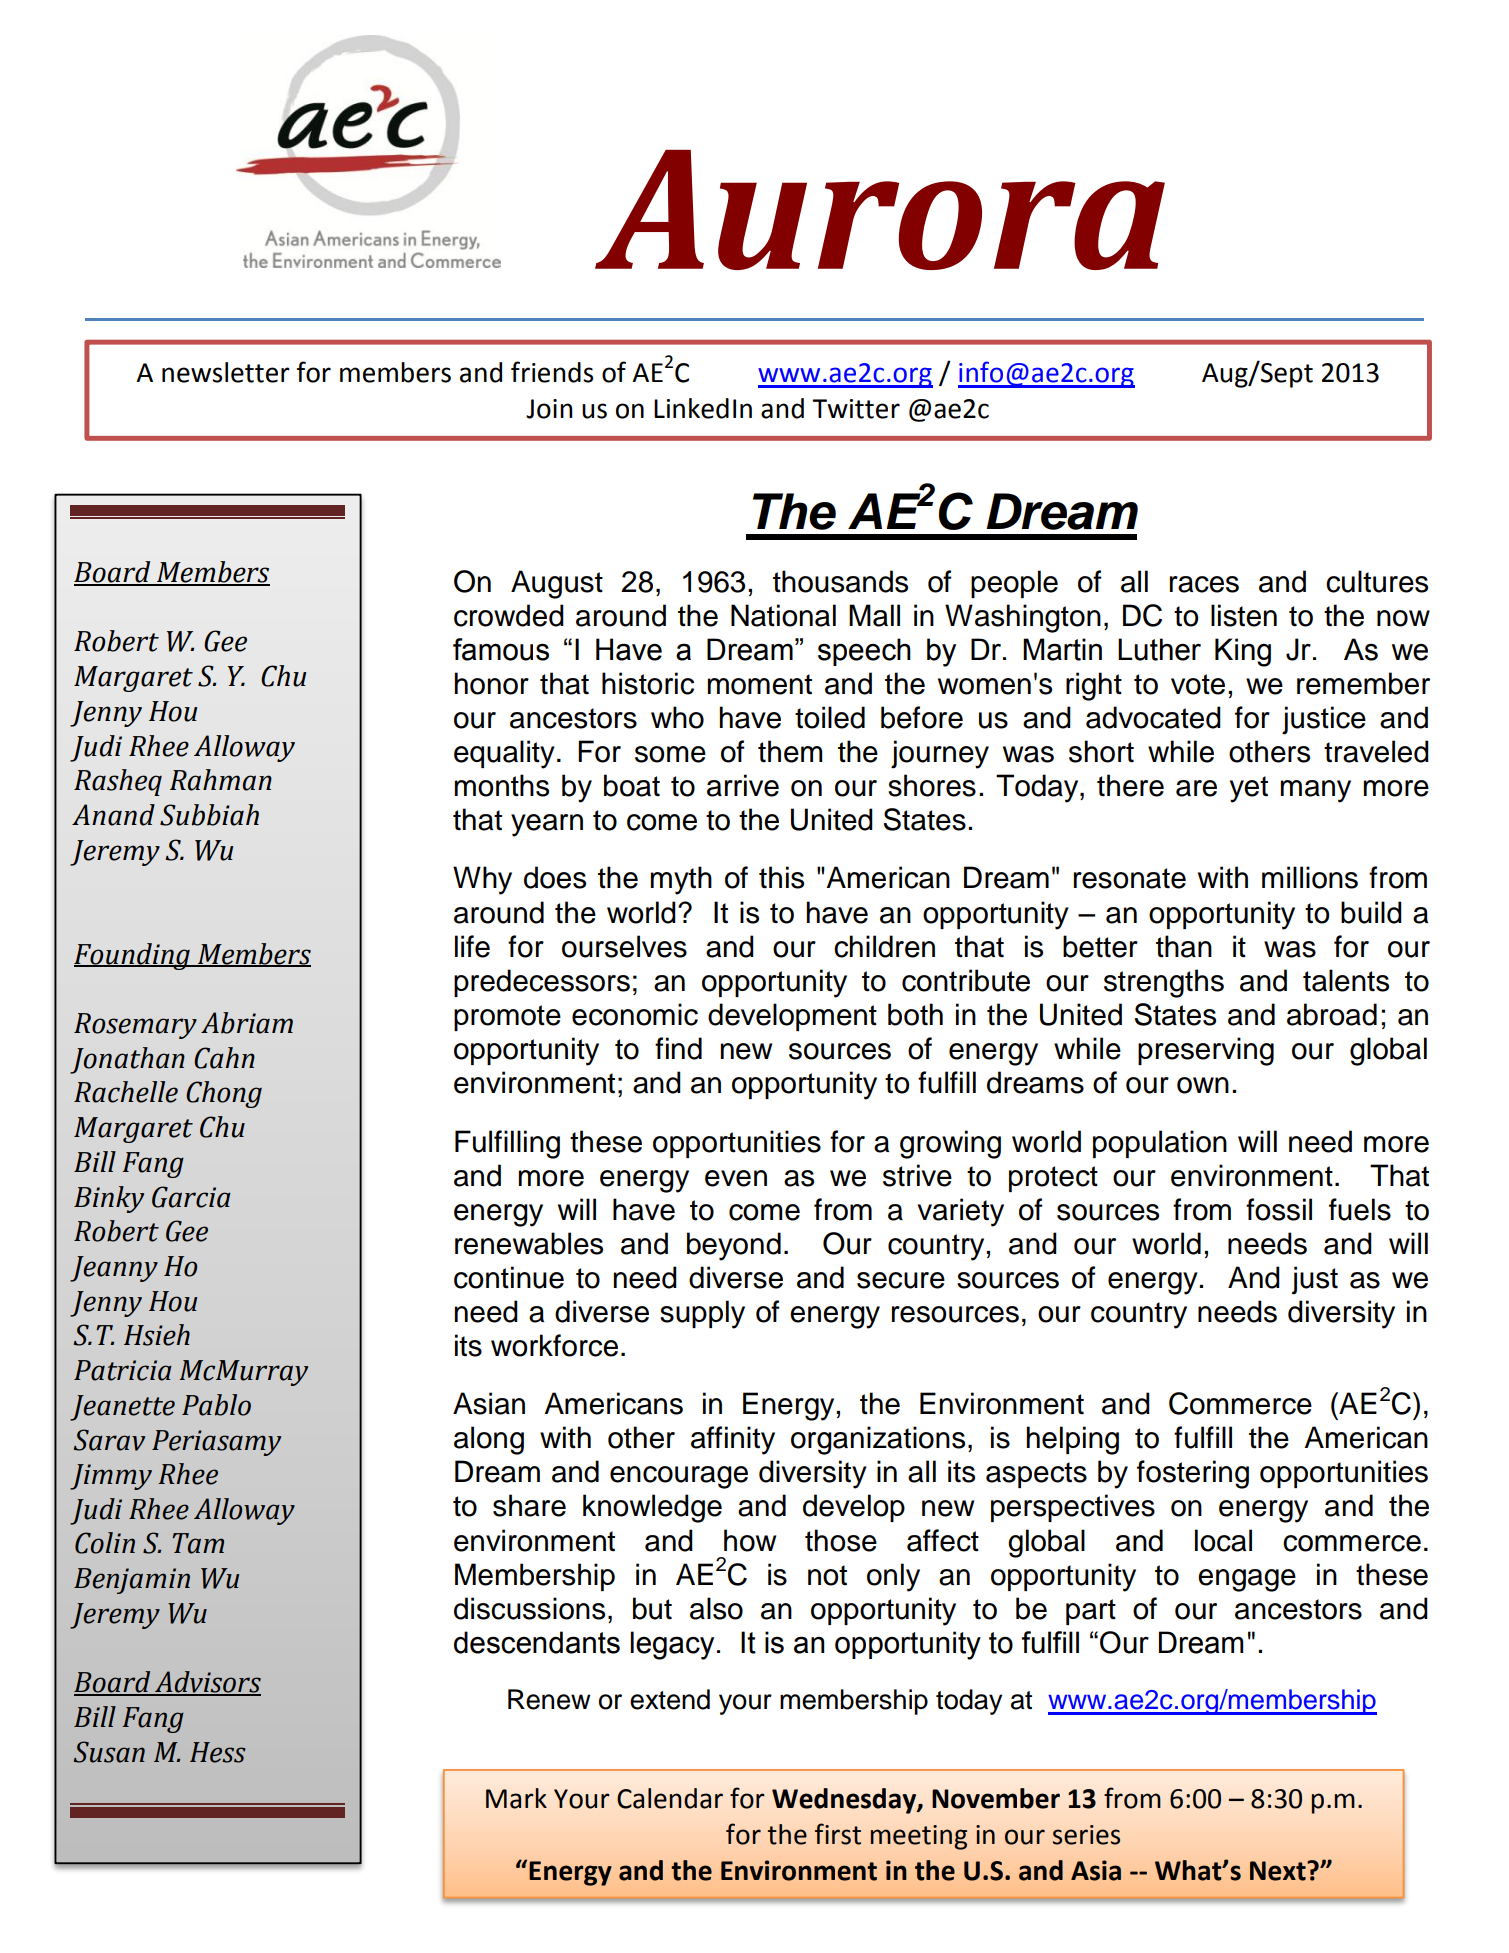  What do you see at coordinates (218, 1752) in the image?
I see `Hess` at bounding box center [218, 1752].
